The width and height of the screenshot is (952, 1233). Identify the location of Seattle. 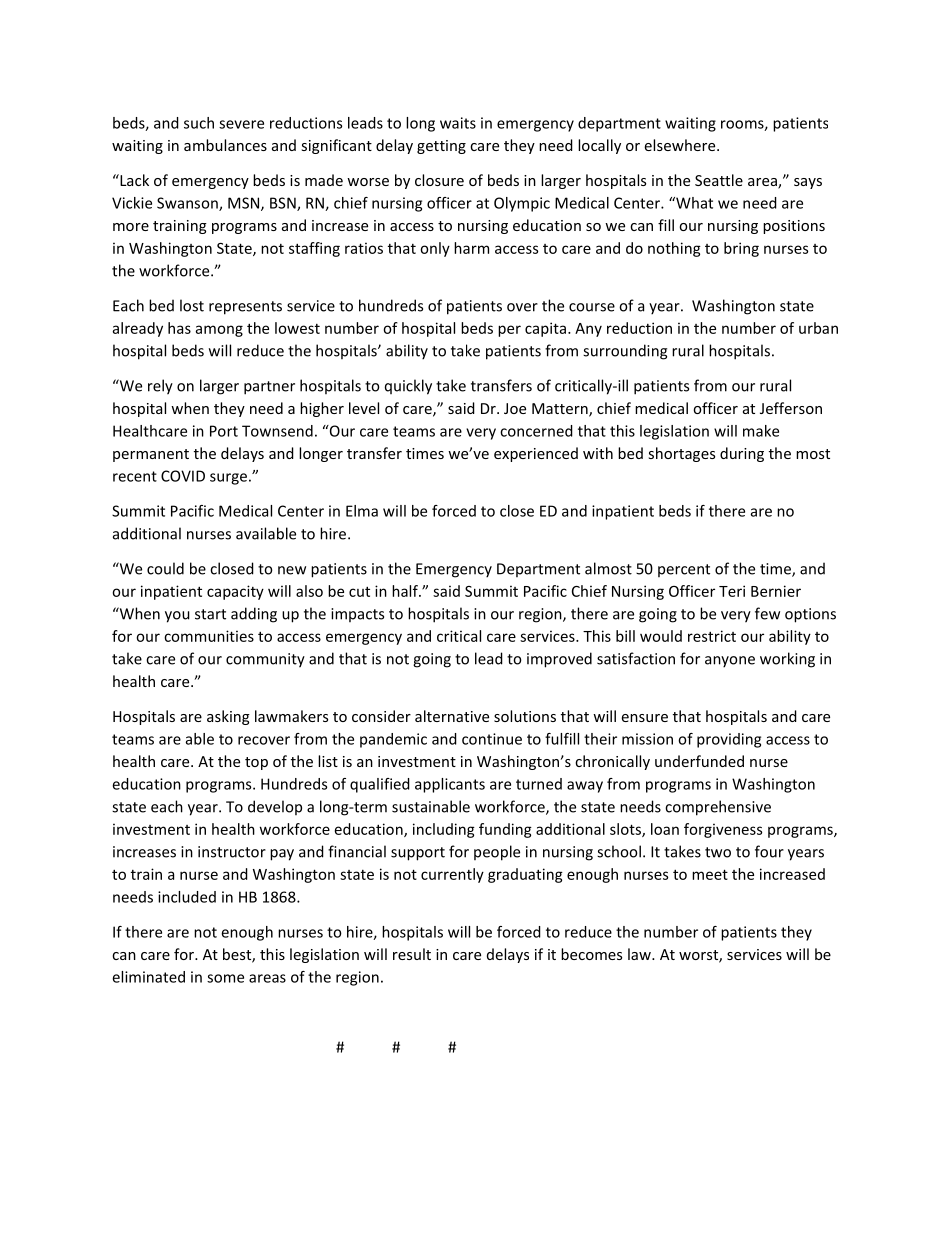
(719, 180).
